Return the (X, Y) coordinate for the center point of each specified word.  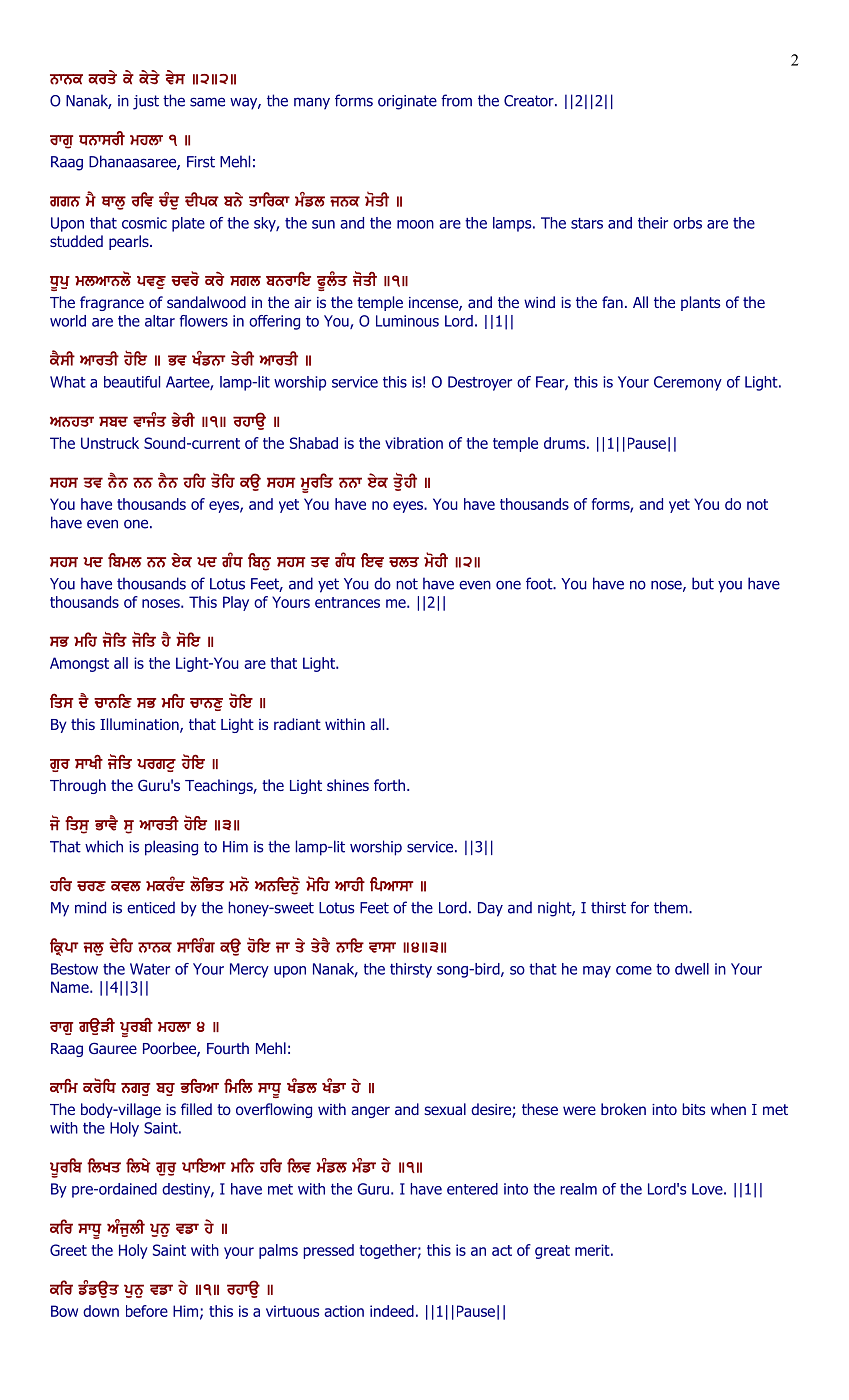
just (146, 102)
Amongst (79, 664)
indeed (392, 1311)
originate (407, 102)
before (147, 1311)
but (703, 583)
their (653, 223)
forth (389, 785)
